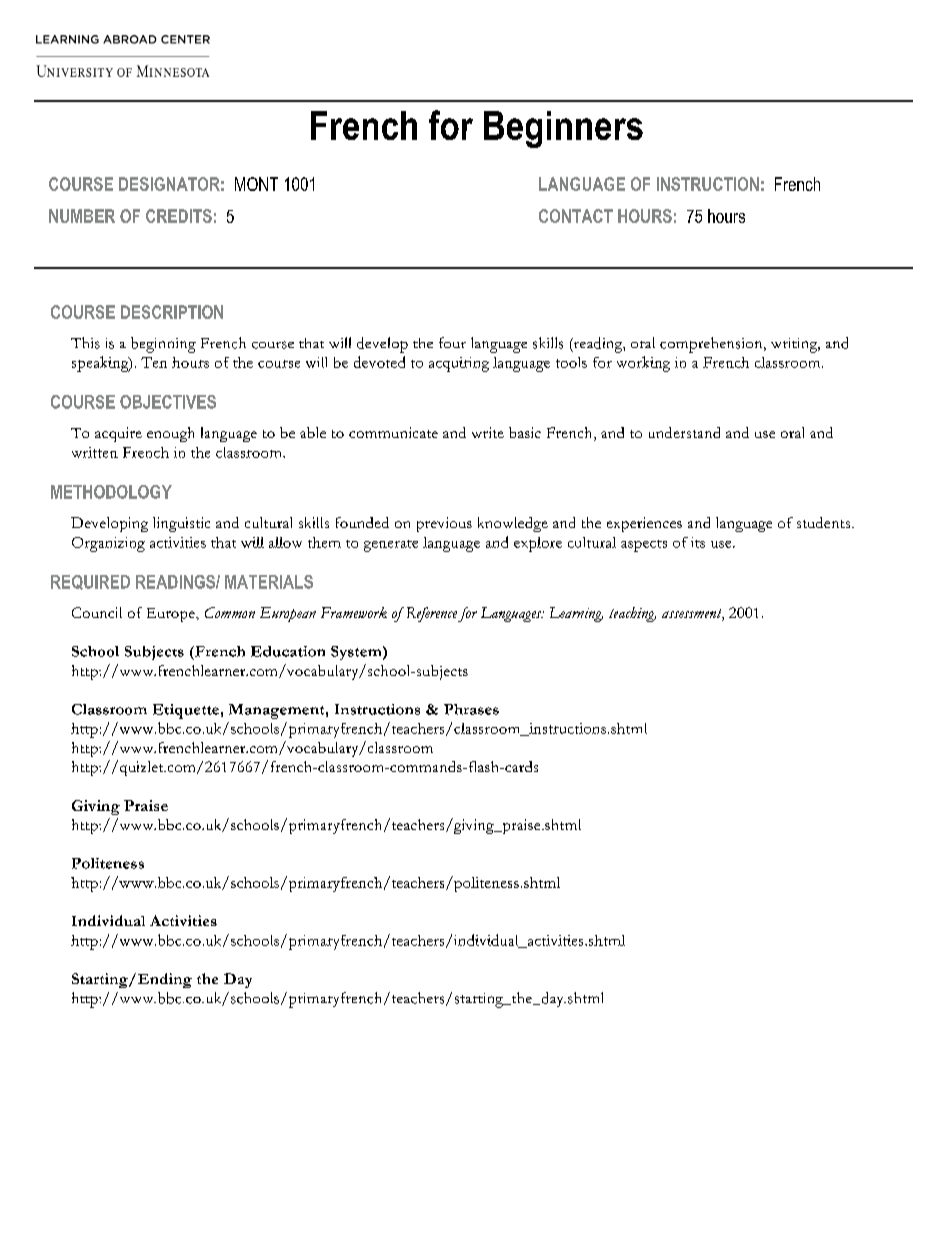  What do you see at coordinates (170, 434) in the document?
I see `enough` at bounding box center [170, 434].
